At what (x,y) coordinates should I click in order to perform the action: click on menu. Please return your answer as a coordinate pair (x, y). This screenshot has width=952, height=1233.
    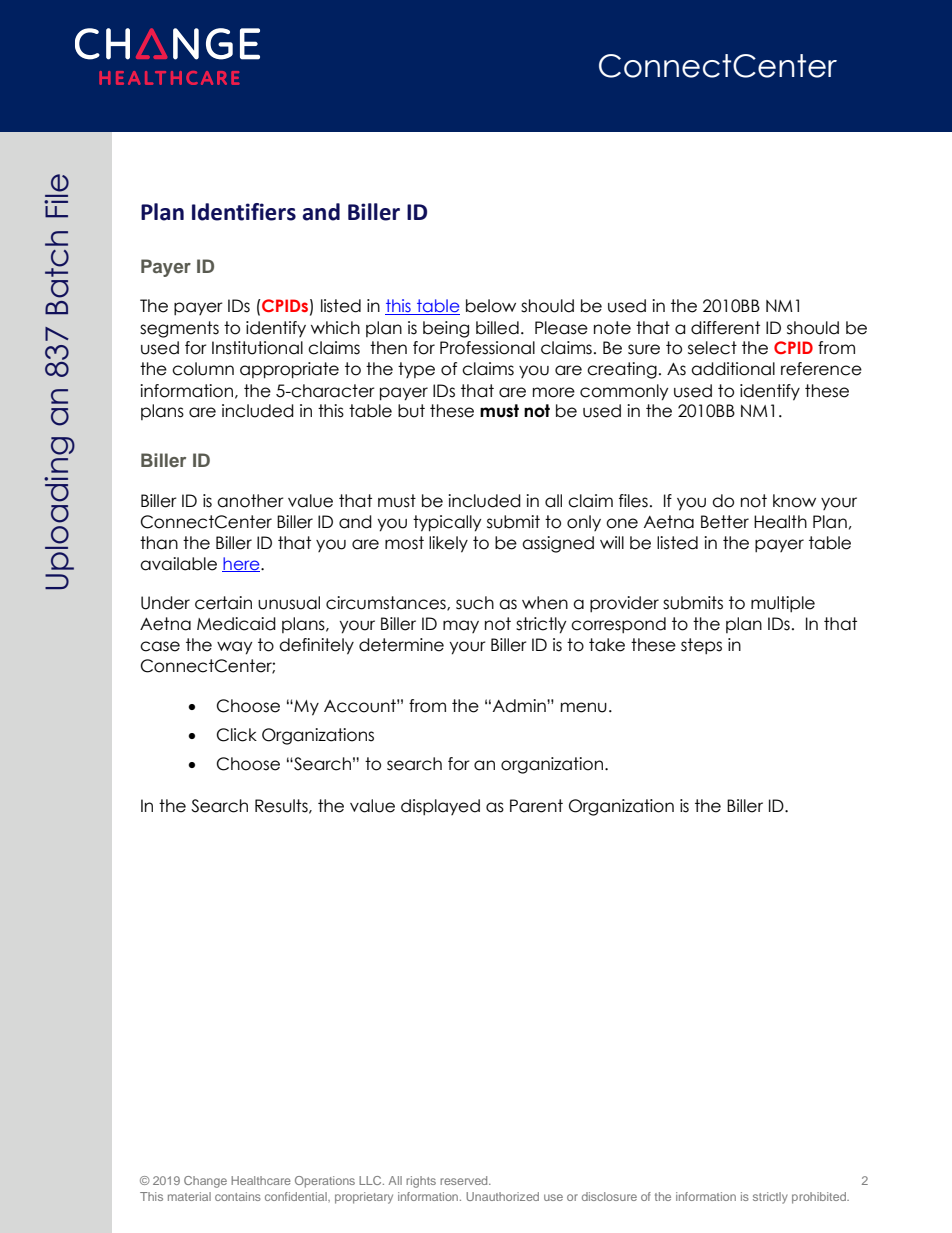
    Looking at the image, I should click on (584, 707).
